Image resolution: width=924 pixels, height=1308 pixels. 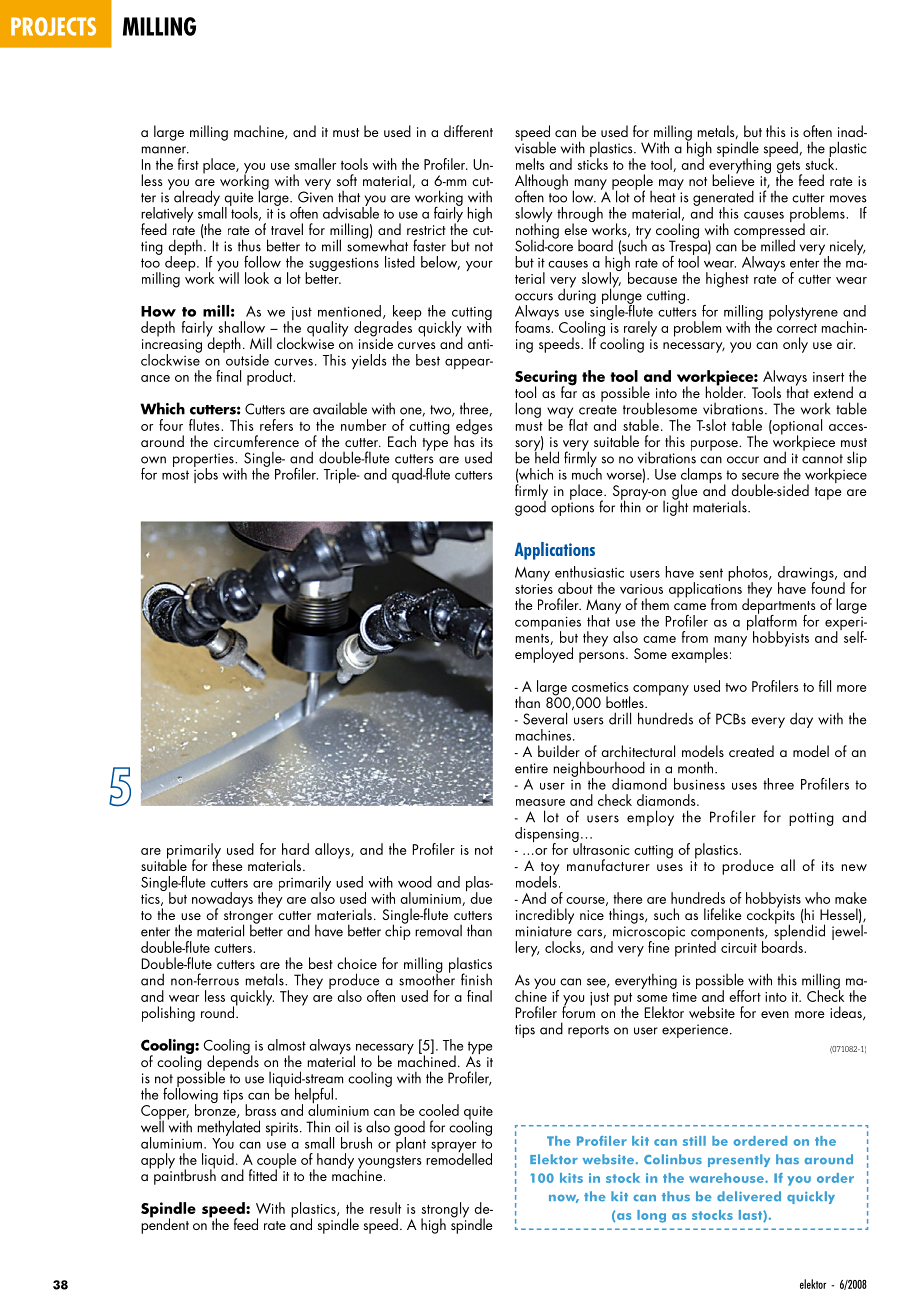 I want to click on jobs, so click(x=206, y=474).
